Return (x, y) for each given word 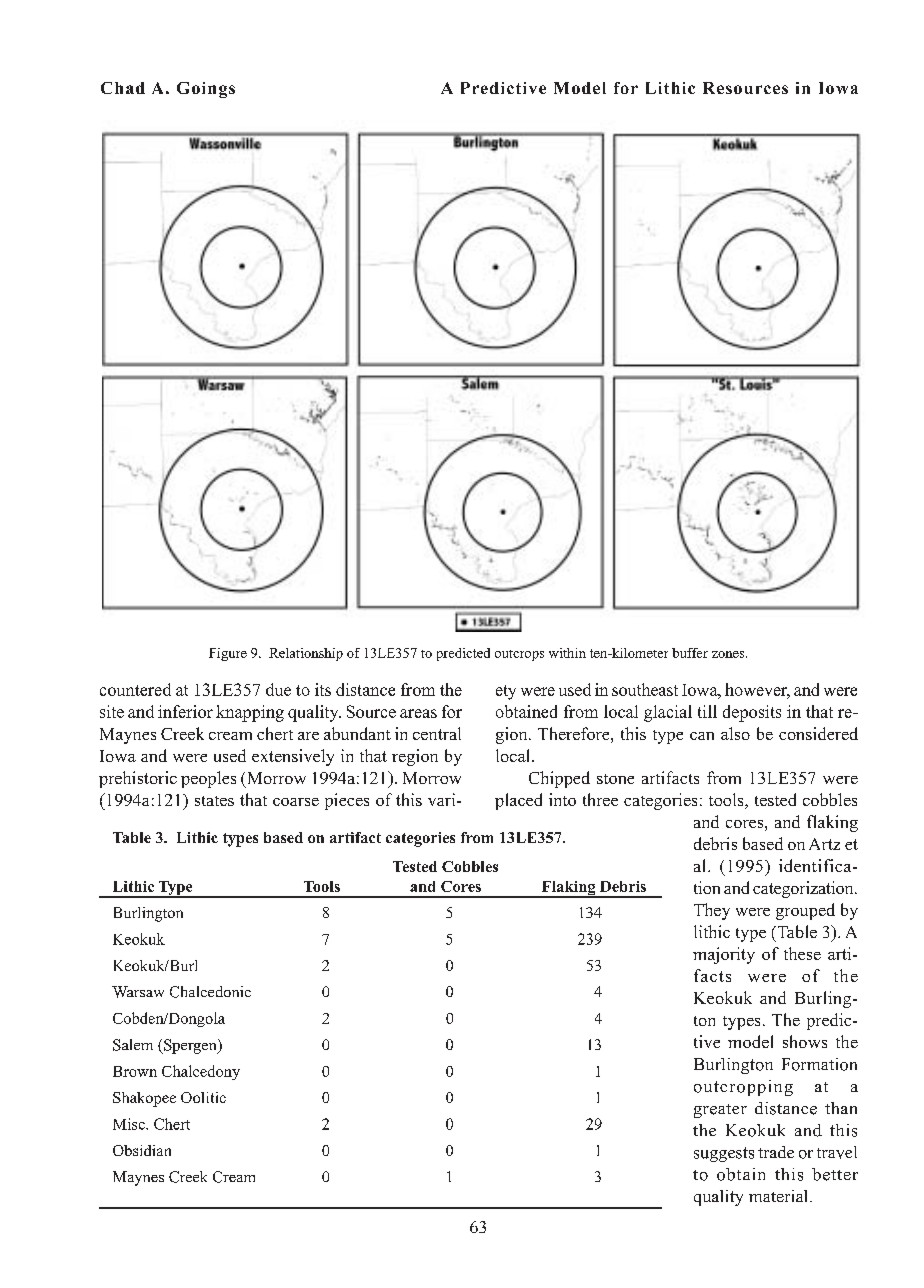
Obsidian (142, 1150)
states (214, 801)
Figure (228, 654)
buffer (690, 653)
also (735, 733)
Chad (123, 88)
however (757, 691)
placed (518, 801)
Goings (206, 90)
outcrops (519, 655)
